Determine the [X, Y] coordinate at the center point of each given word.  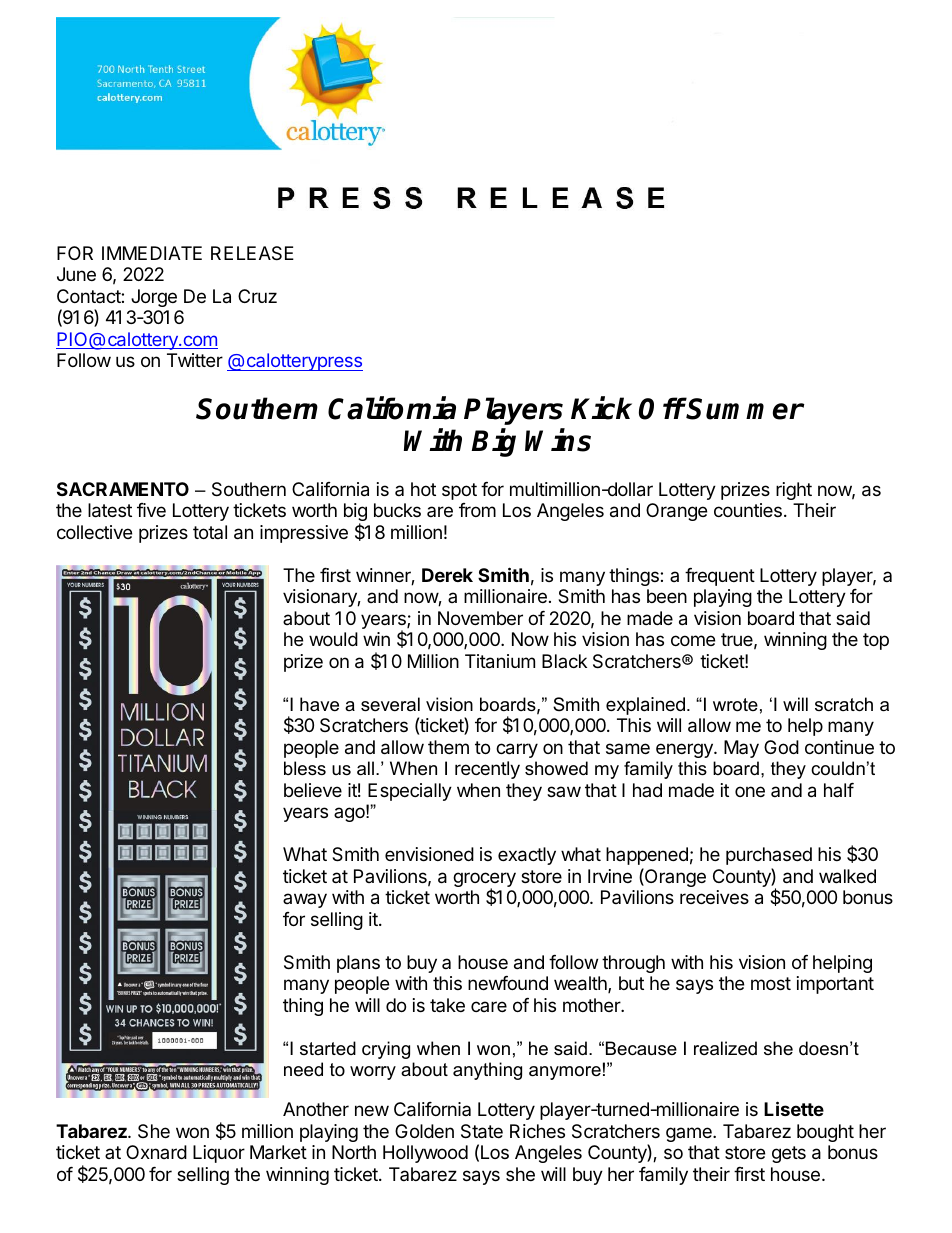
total [210, 532]
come [693, 640]
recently [487, 770]
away [305, 900]
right [794, 491]
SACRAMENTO [123, 489]
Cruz [257, 296]
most [771, 983]
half [839, 790]
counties [748, 510]
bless [305, 768]
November [480, 618]
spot [459, 491]
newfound [508, 983]
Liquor [219, 1154]
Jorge [154, 298]
